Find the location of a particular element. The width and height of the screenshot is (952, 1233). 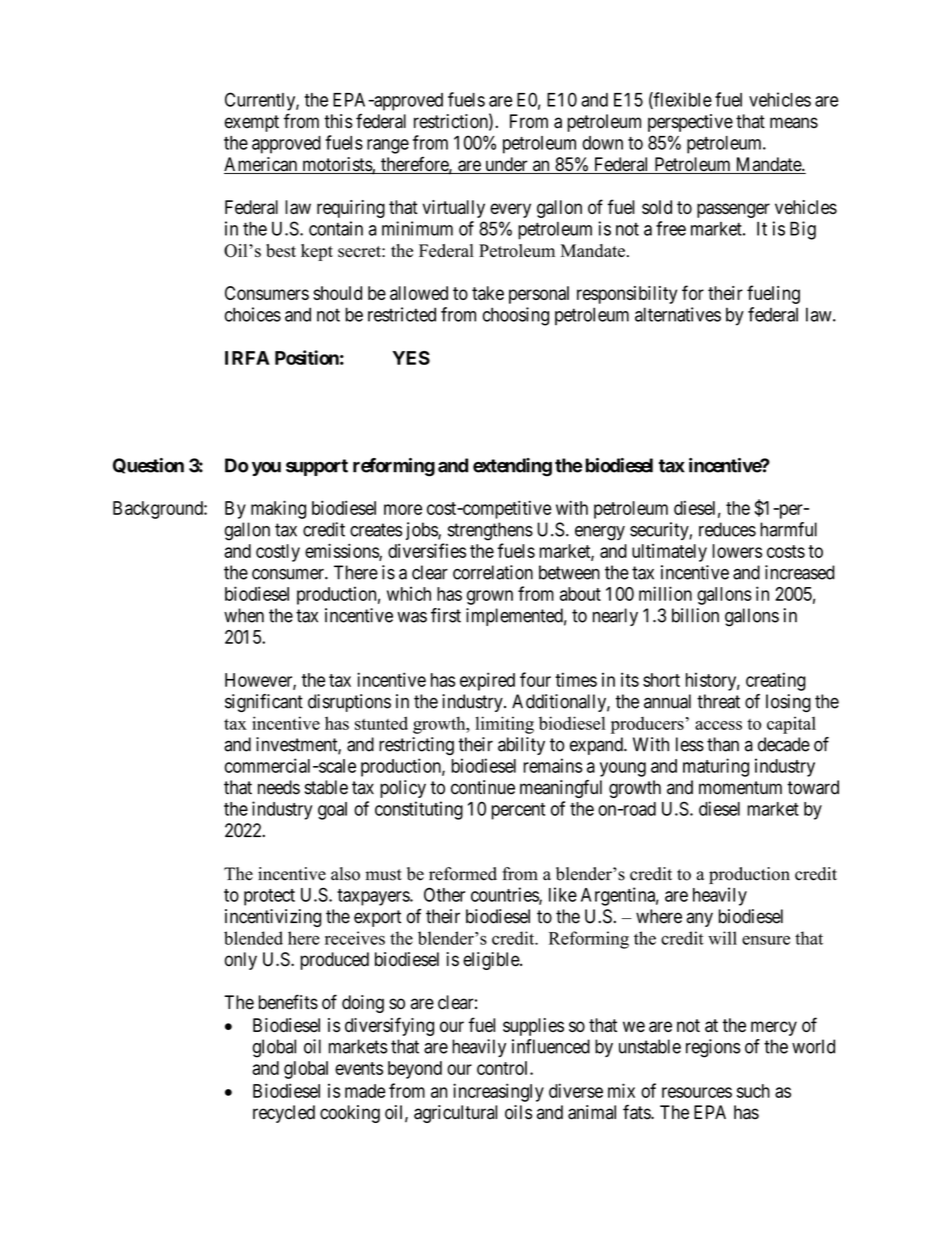

needs is located at coordinates (279, 787).
